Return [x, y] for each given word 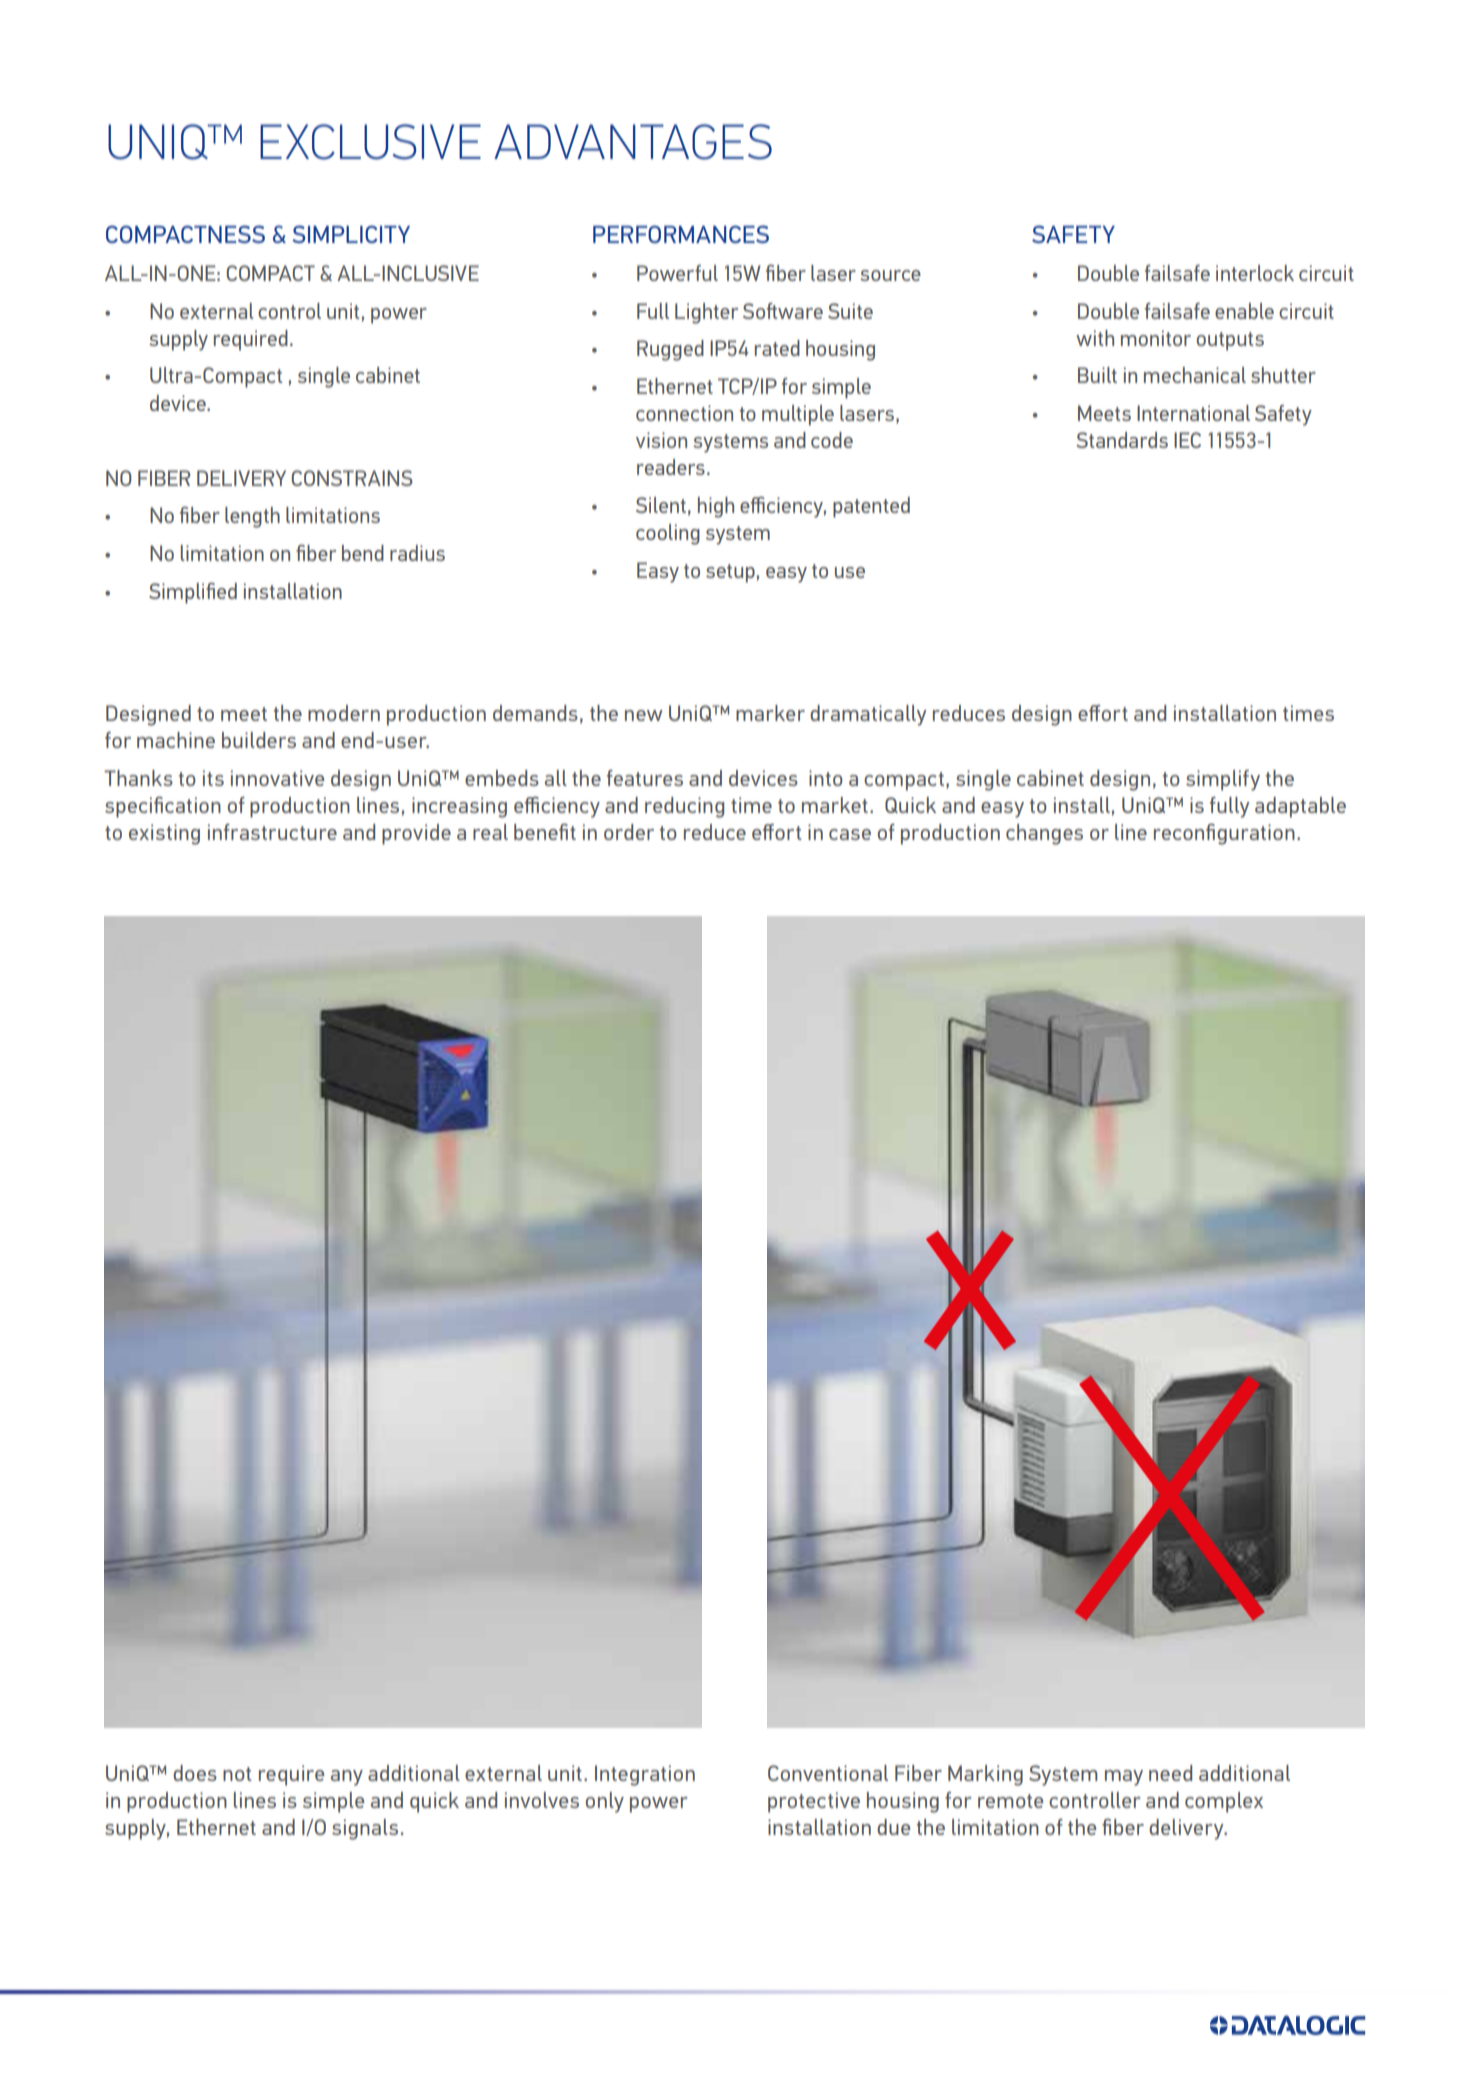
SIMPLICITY [351, 234]
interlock [1255, 273]
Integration [645, 1775]
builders [259, 740]
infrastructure [272, 832]
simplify [1223, 780]
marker [770, 713]
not [237, 1774]
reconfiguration [1224, 834]
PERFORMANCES [681, 234]
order [629, 832]
